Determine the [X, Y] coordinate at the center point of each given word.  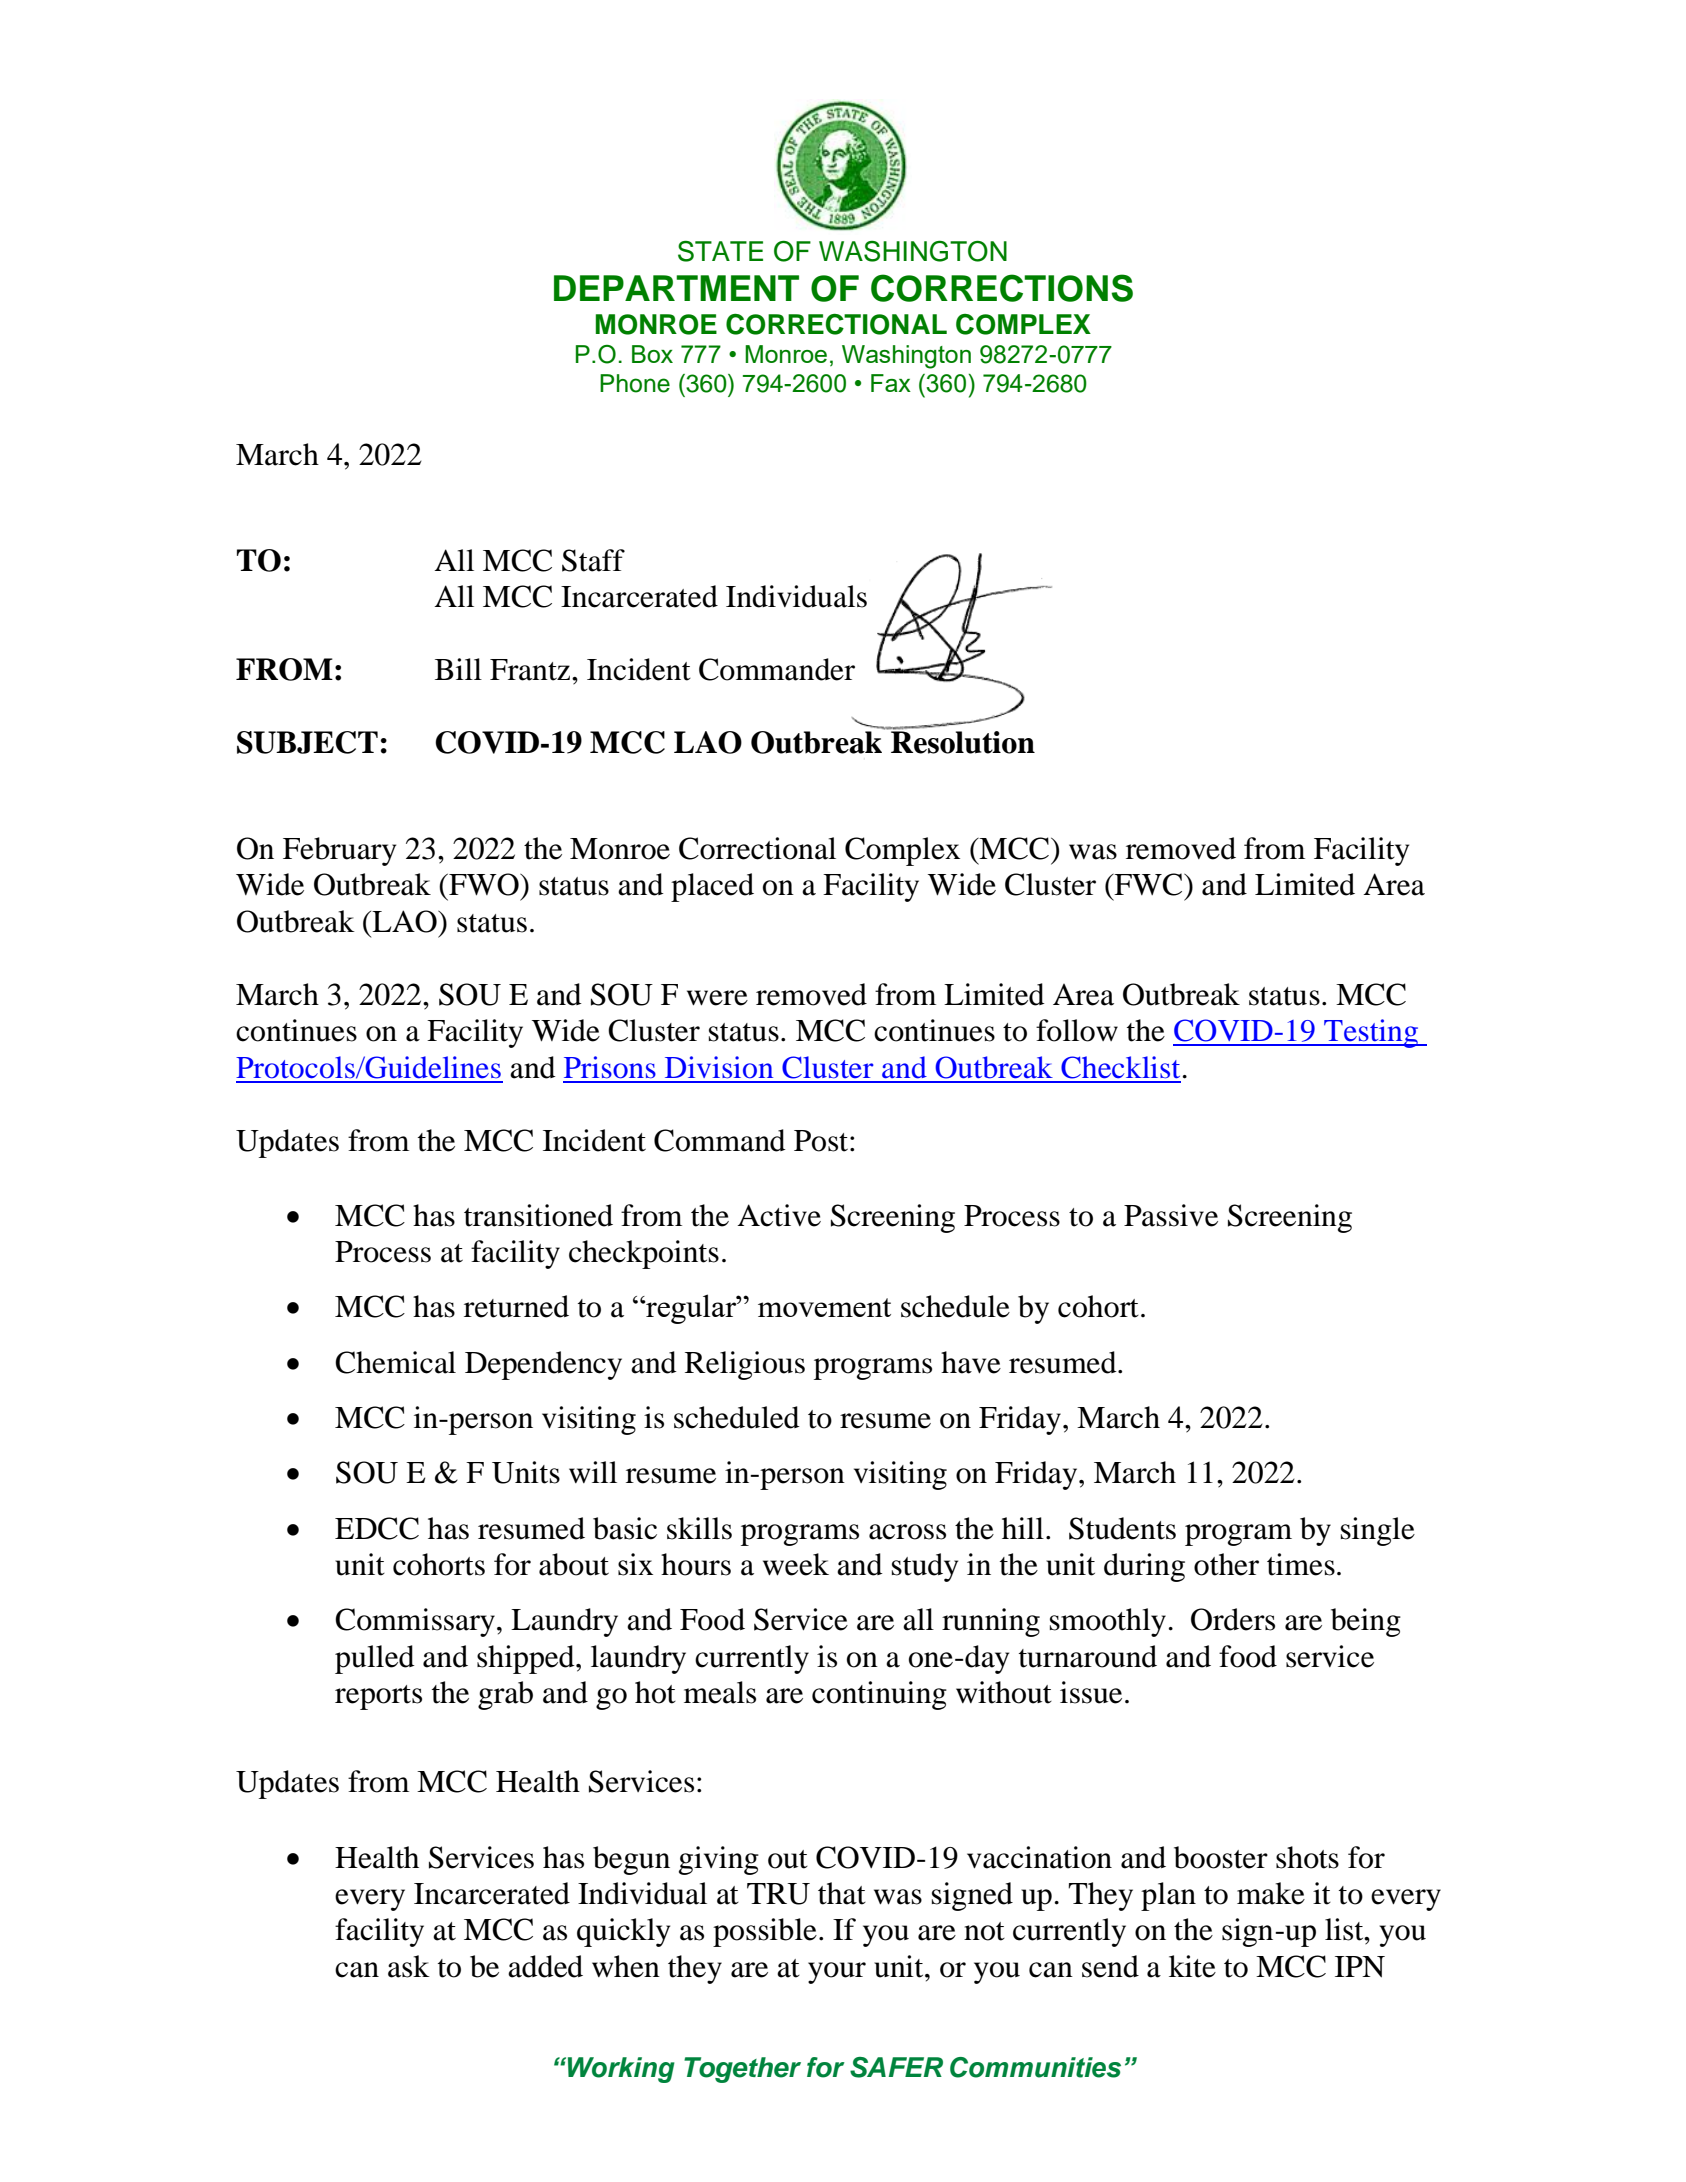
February [339, 851]
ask [409, 1966]
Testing [1371, 1033]
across [907, 1532]
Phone [635, 383]
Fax [891, 383]
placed [712, 887]
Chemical [395, 1362]
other [1226, 1564]
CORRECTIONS [1002, 288]
